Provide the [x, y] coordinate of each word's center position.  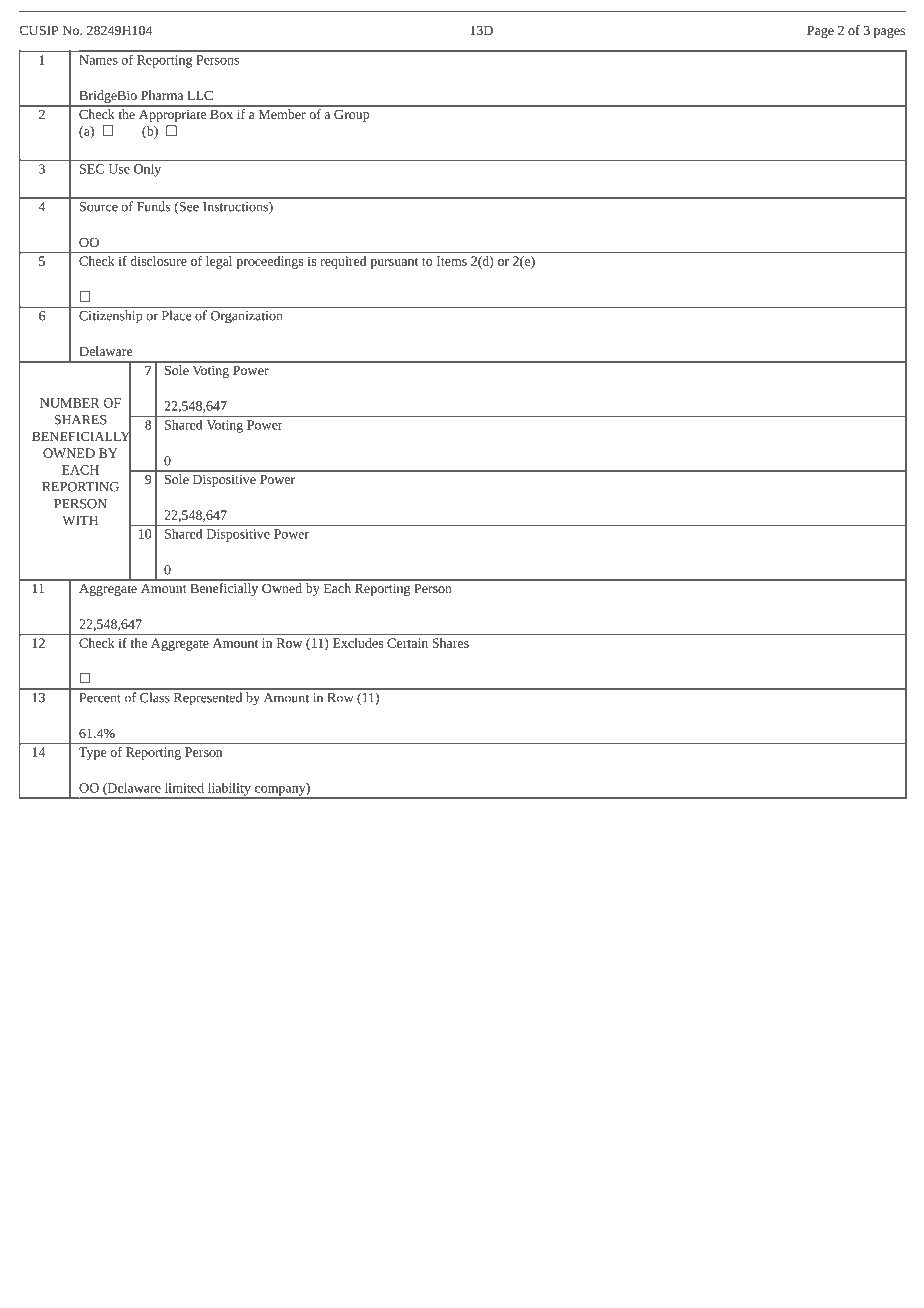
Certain [407, 643]
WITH [80, 520]
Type [92, 753]
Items [452, 261]
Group [351, 116]
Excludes [358, 643]
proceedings [270, 261]
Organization [246, 317]
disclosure [158, 259]
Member [282, 114]
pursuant [394, 263]
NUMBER [70, 403]
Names [98, 60]
